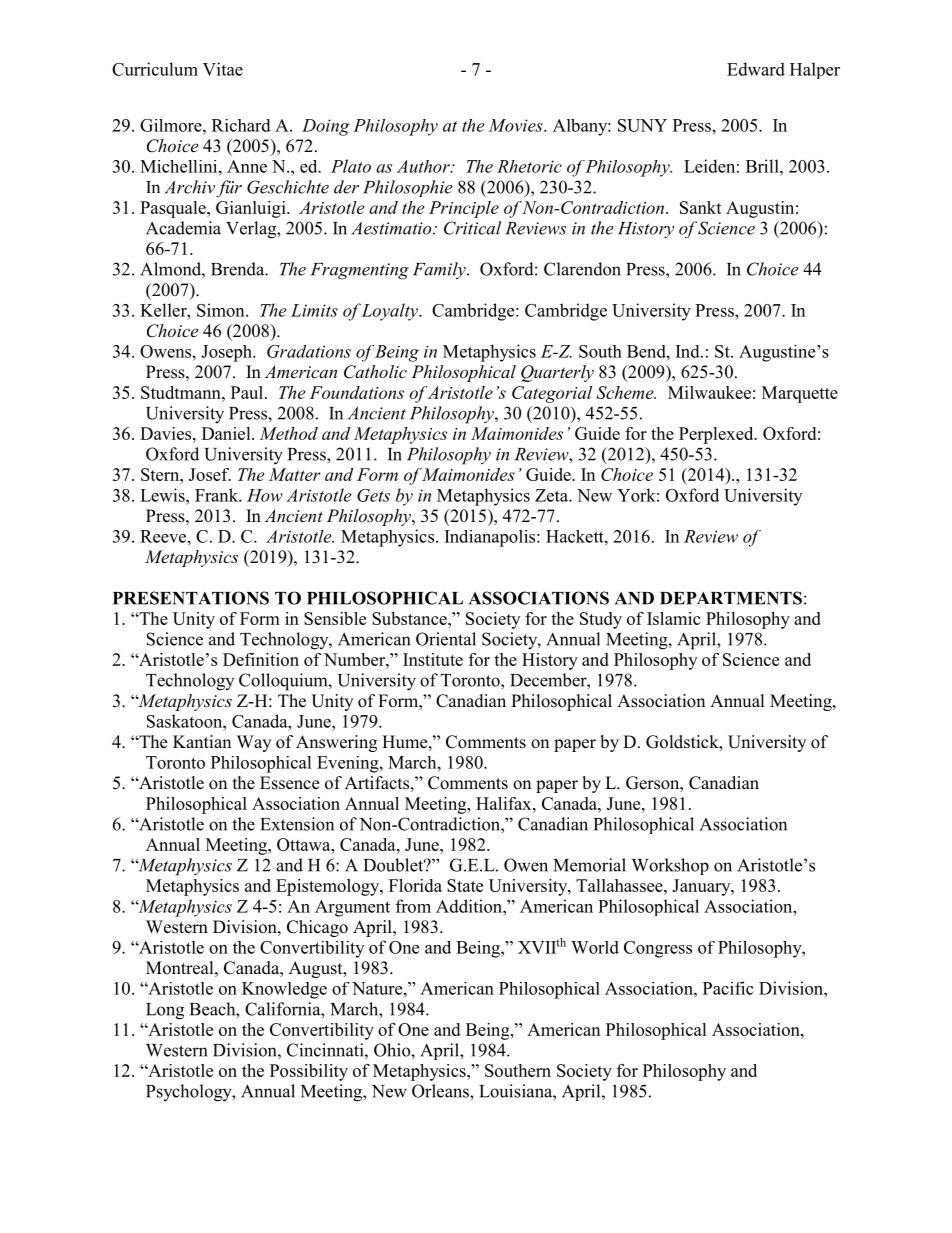 Image resolution: width=952 pixels, height=1233 pixels. I want to click on Perplexed, so click(717, 435).
